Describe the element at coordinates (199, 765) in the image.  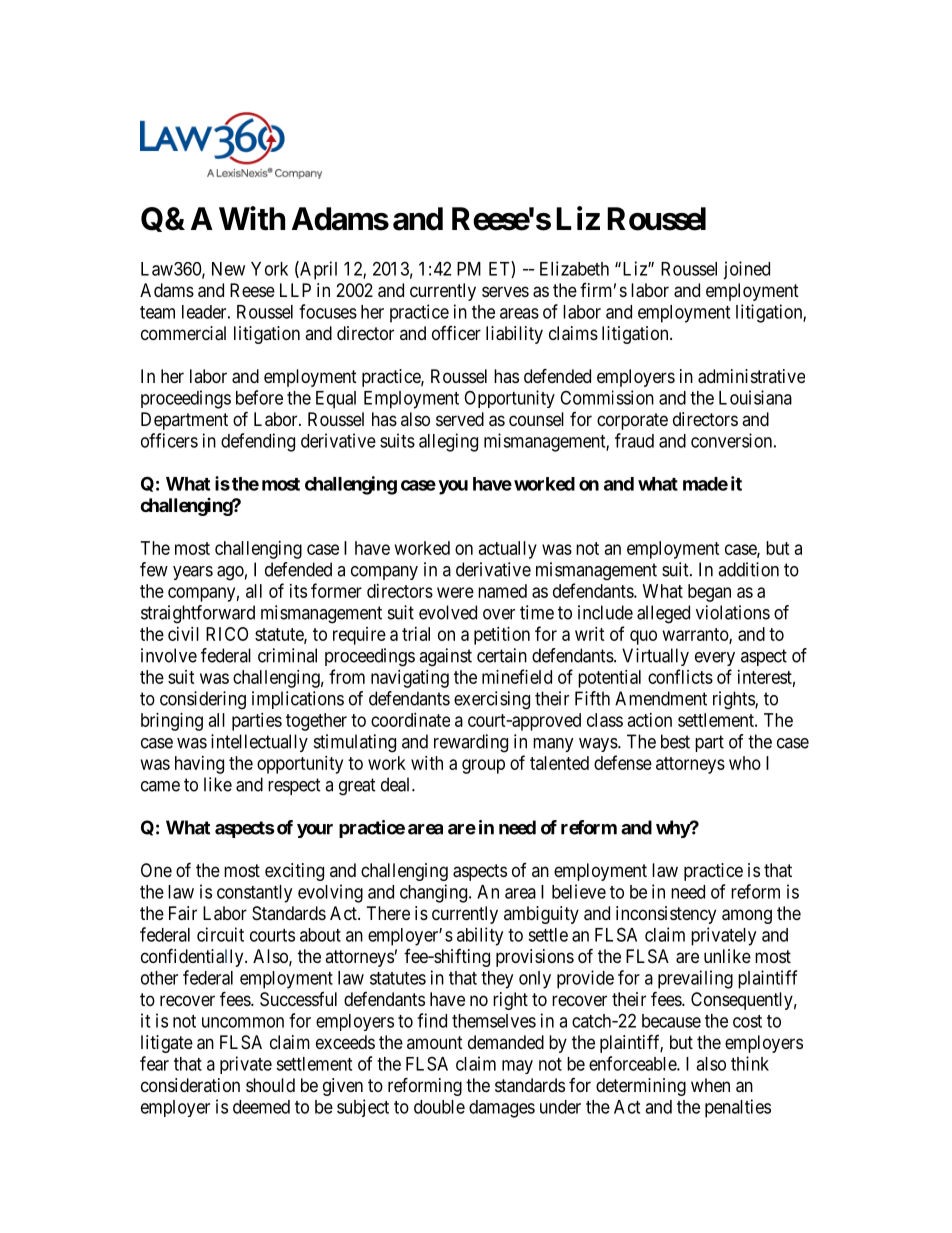
I see `having` at that location.
